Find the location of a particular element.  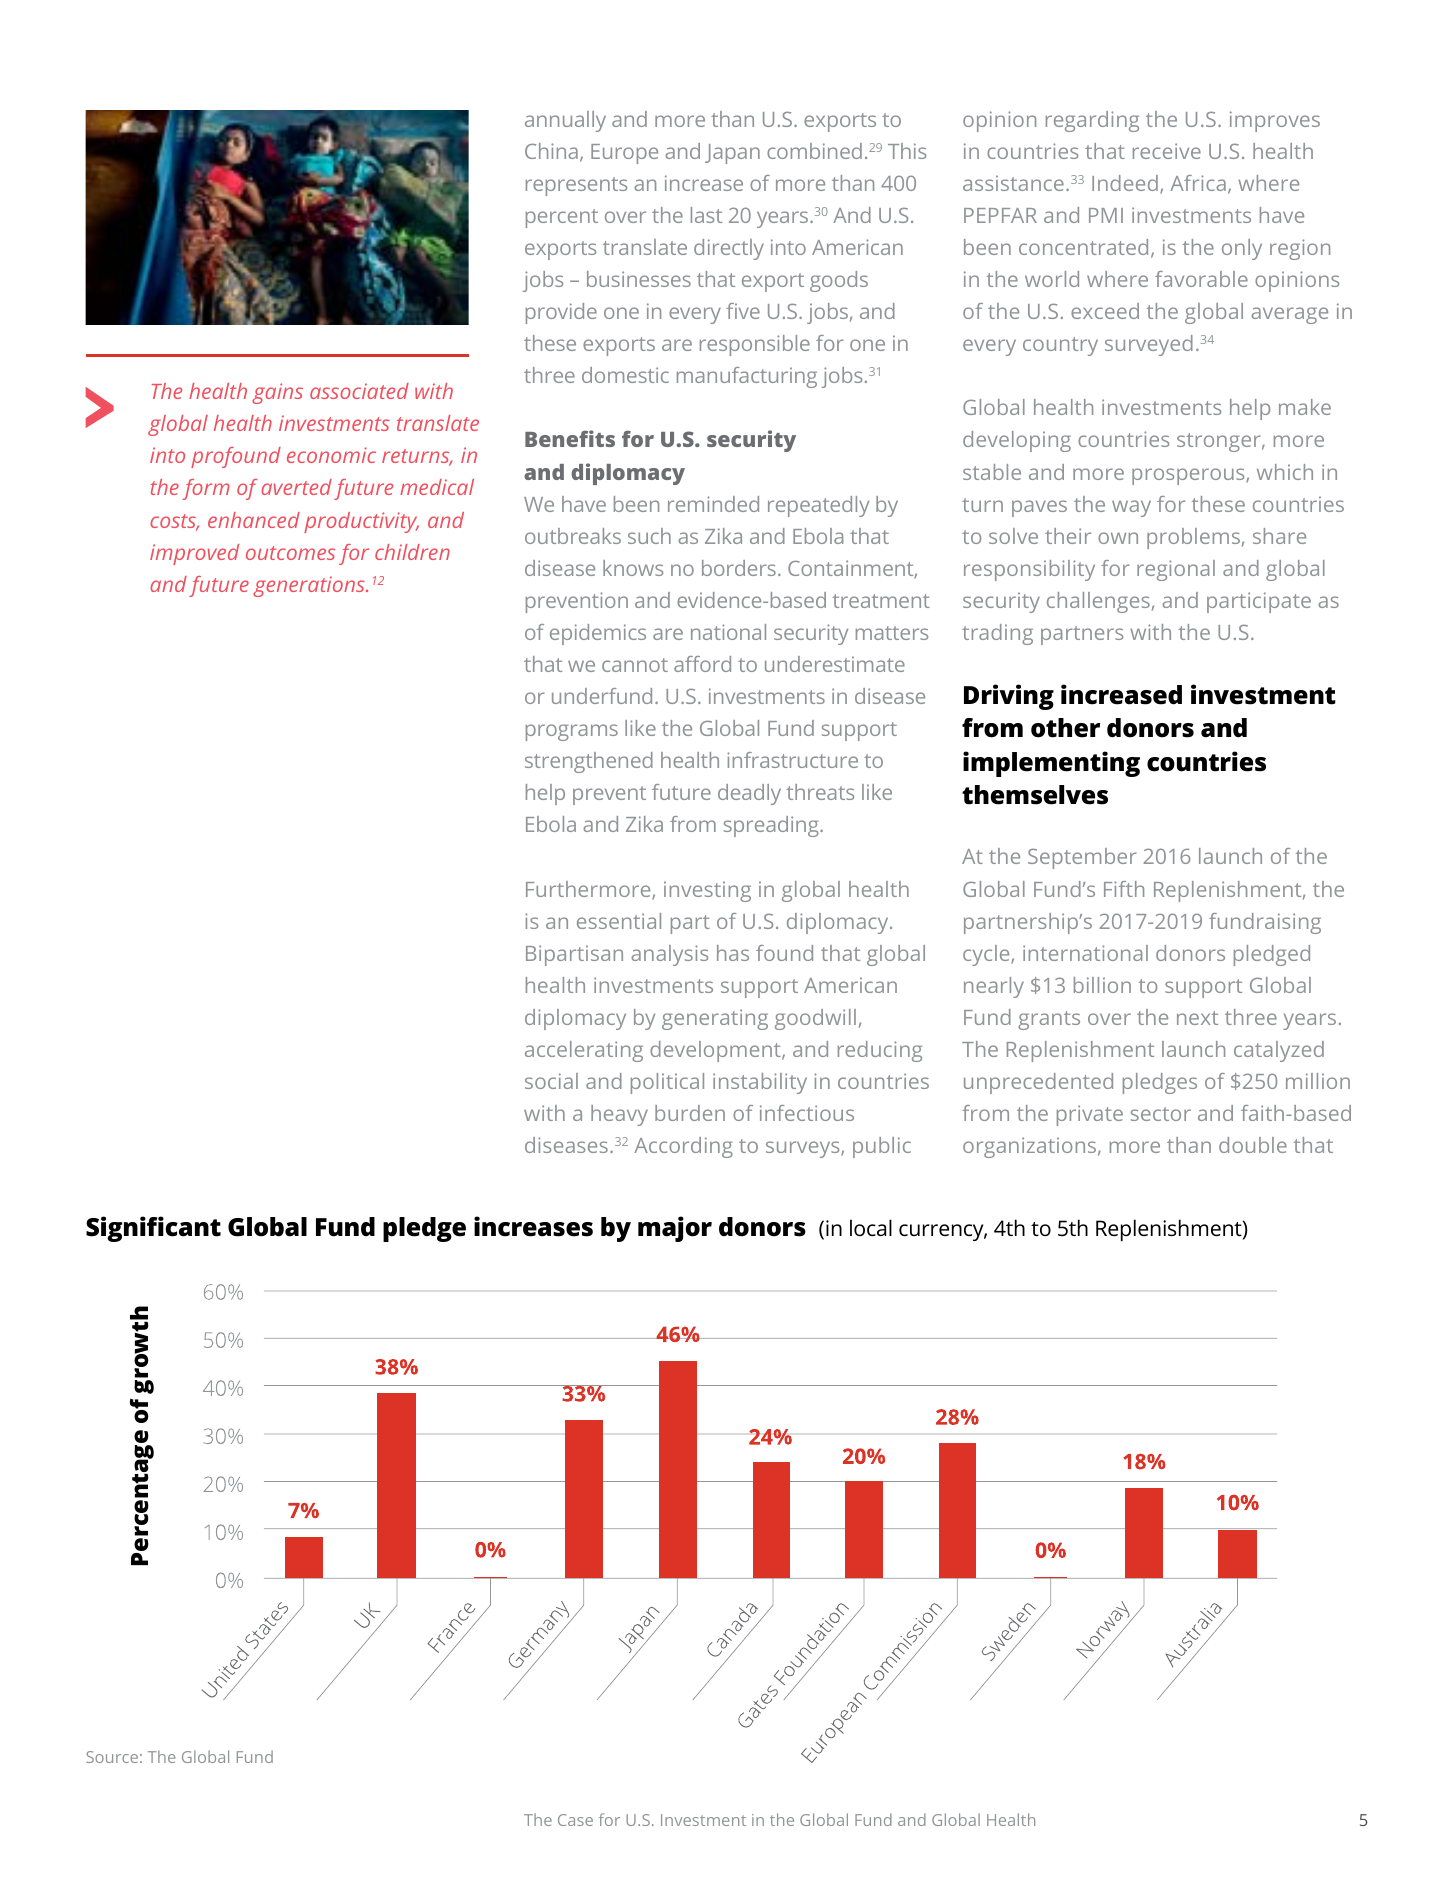

double is located at coordinates (1253, 1145).
